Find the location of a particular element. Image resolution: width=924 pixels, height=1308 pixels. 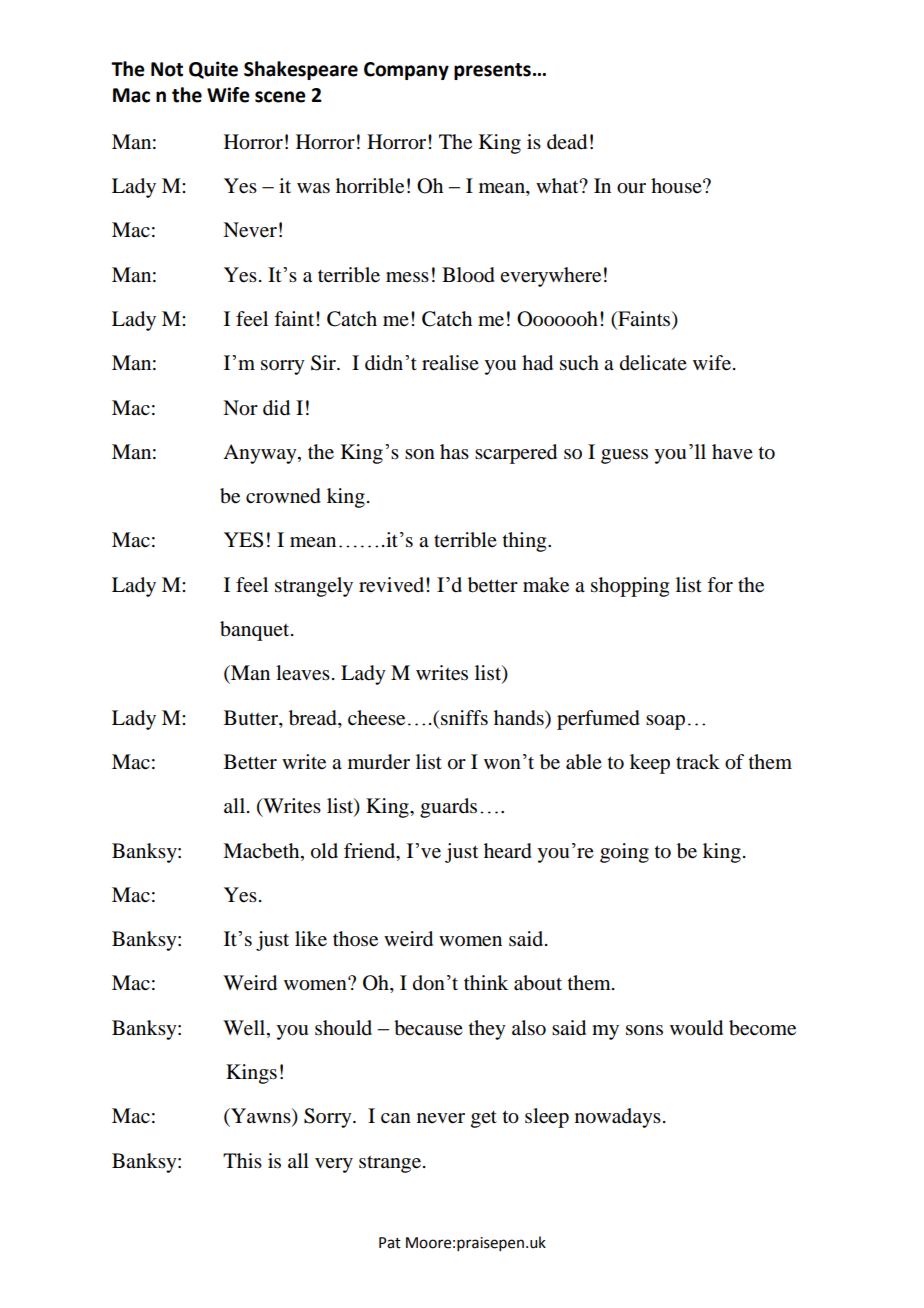

have is located at coordinates (732, 452).
